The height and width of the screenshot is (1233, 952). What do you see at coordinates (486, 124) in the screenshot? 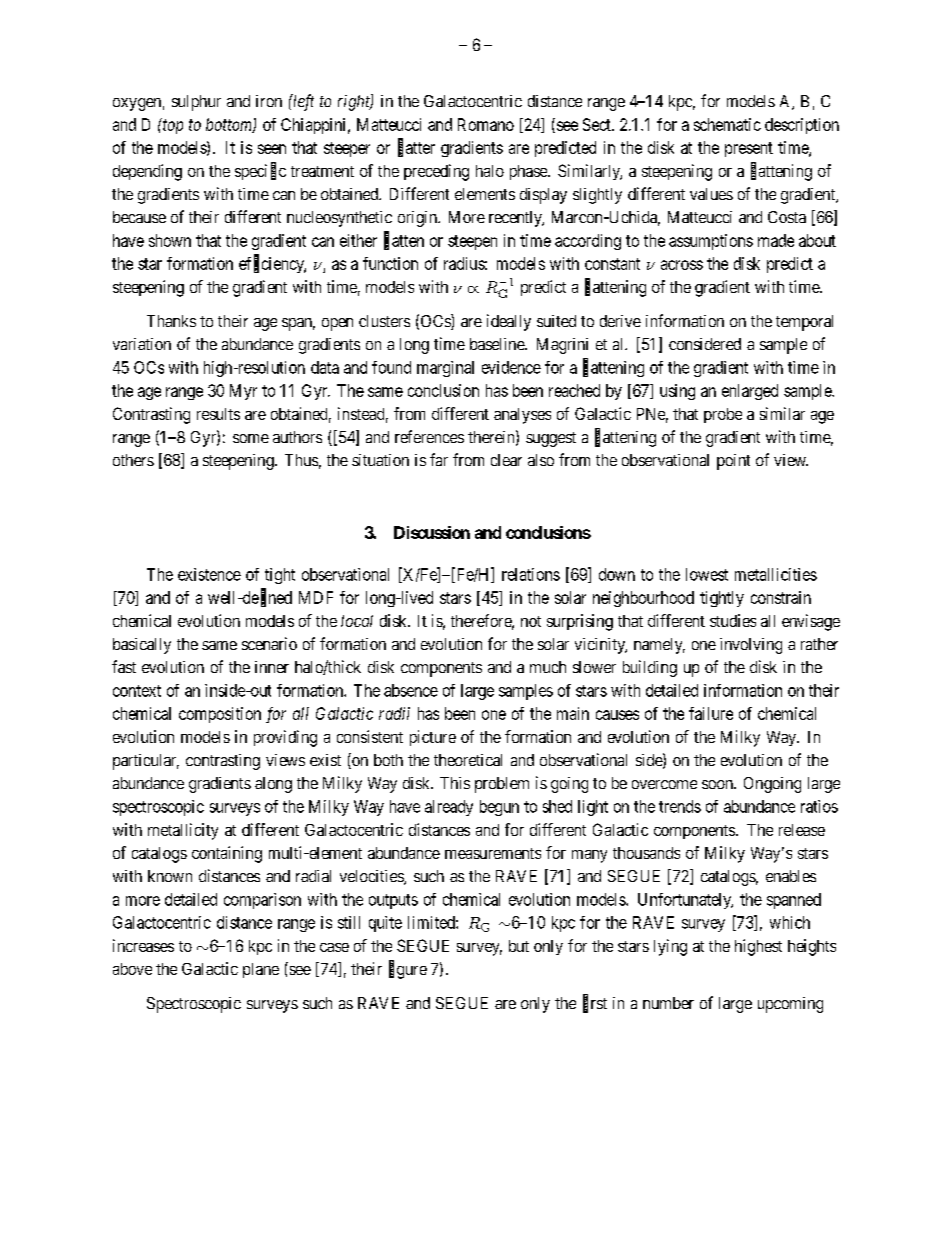
I see `Romano` at bounding box center [486, 124].
